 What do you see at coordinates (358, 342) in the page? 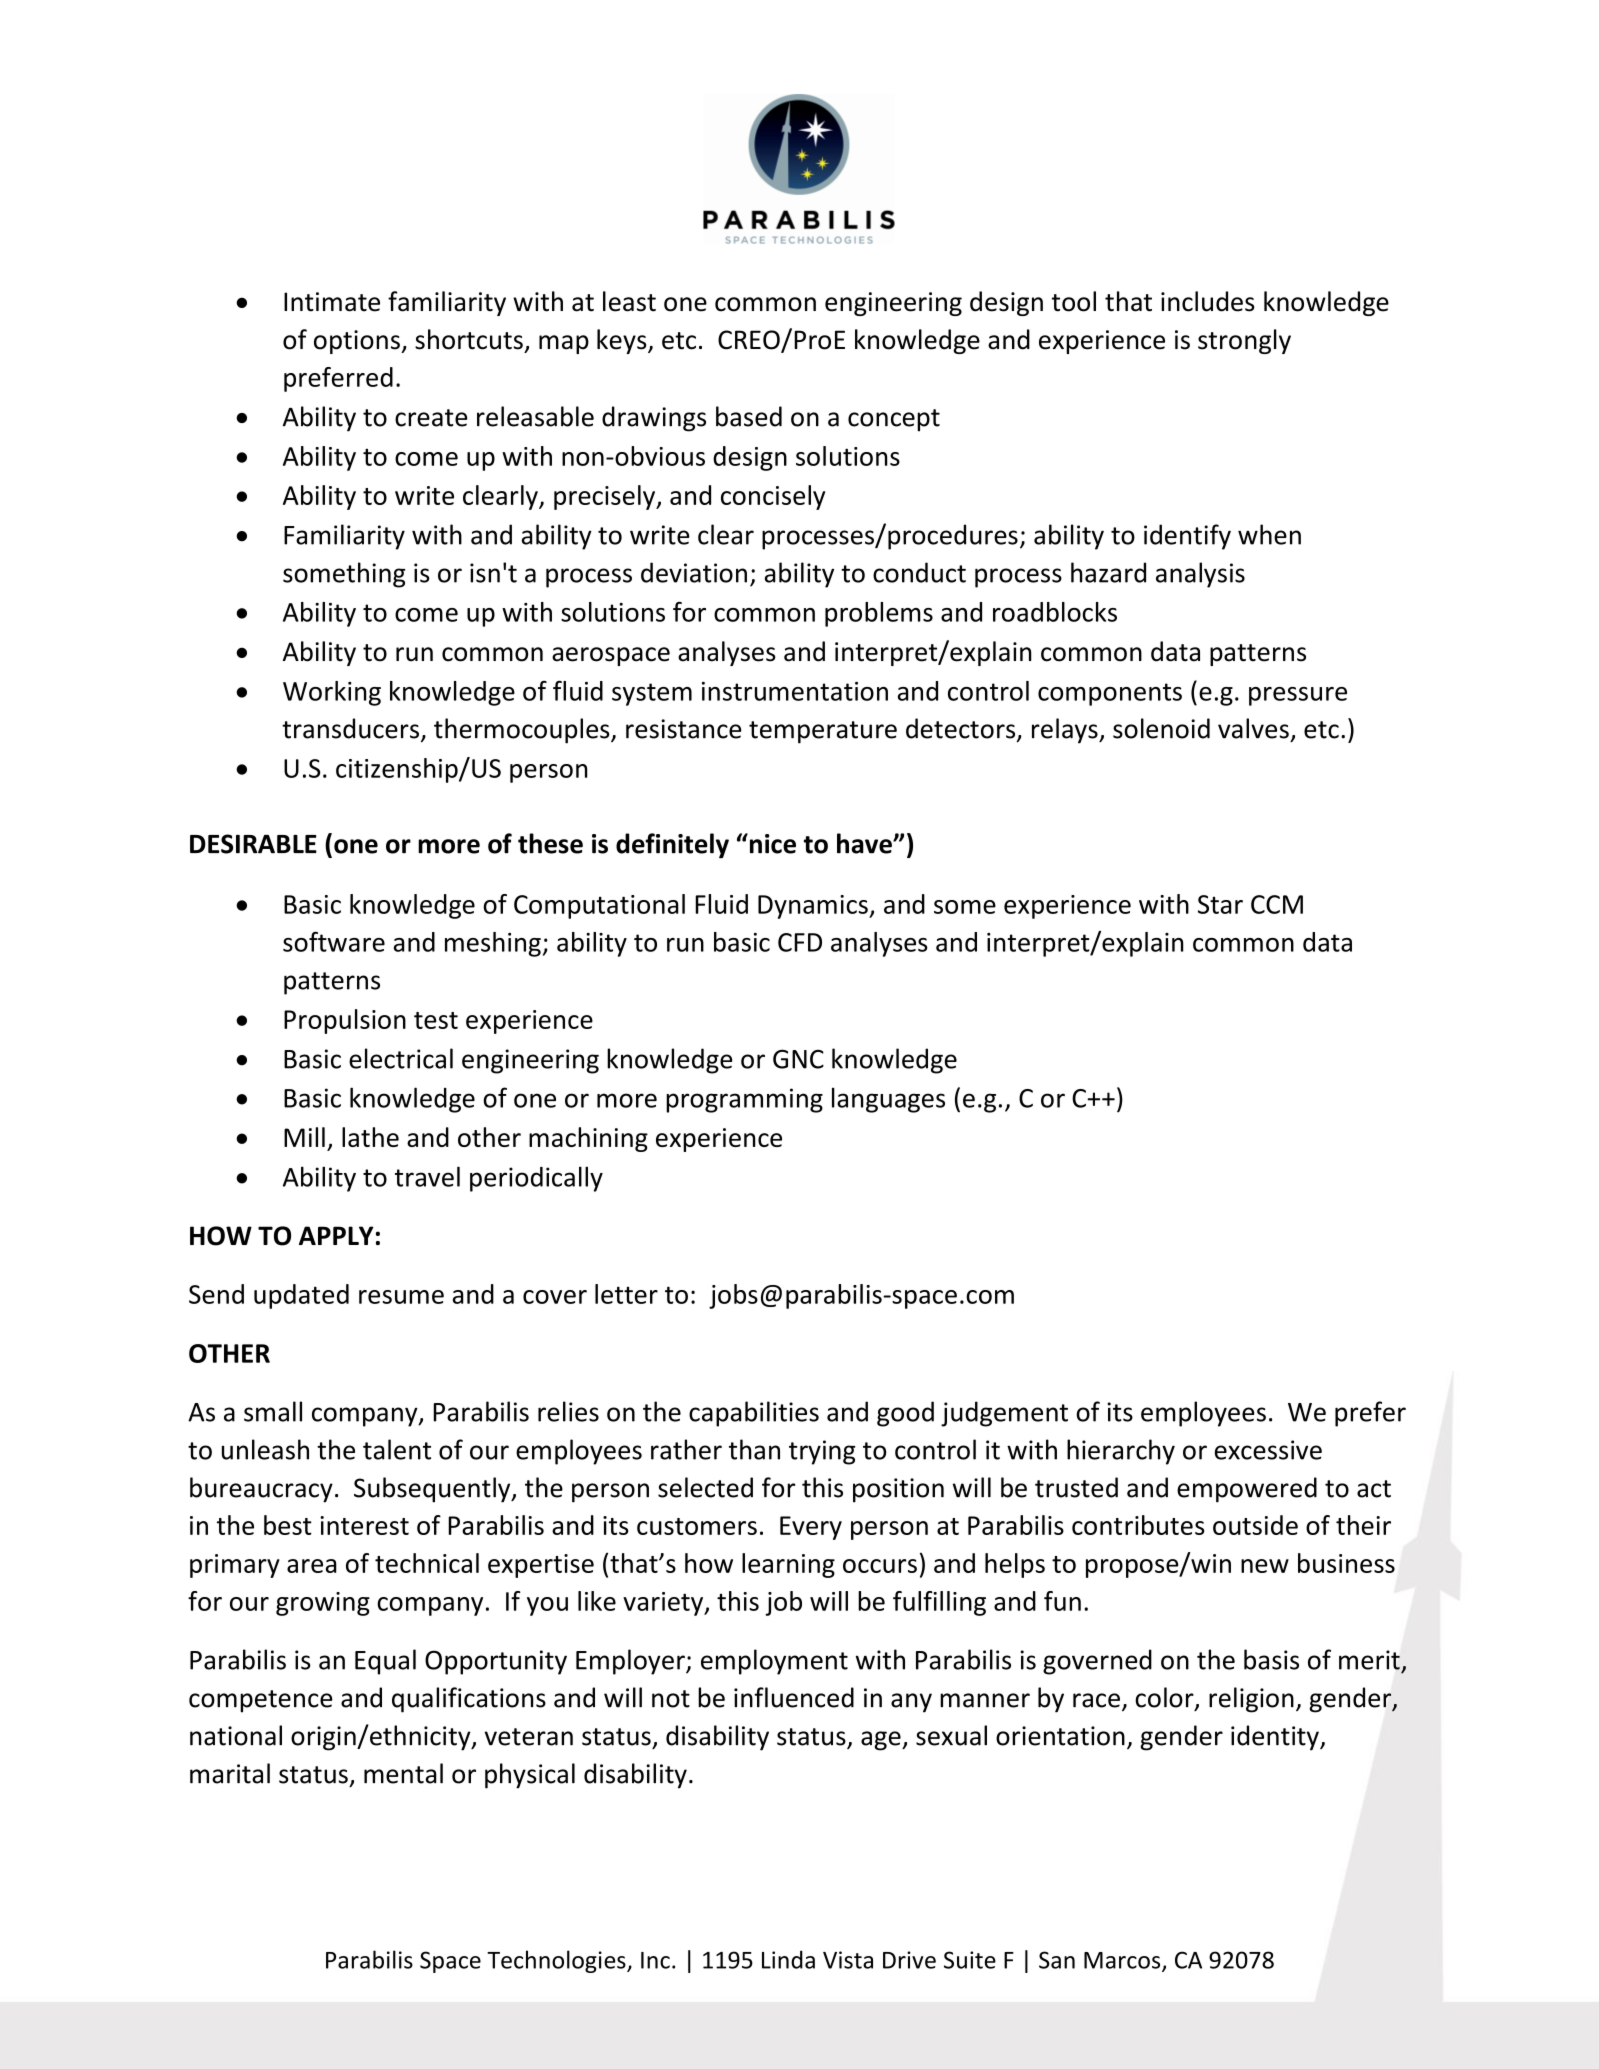
I see `options` at bounding box center [358, 342].
